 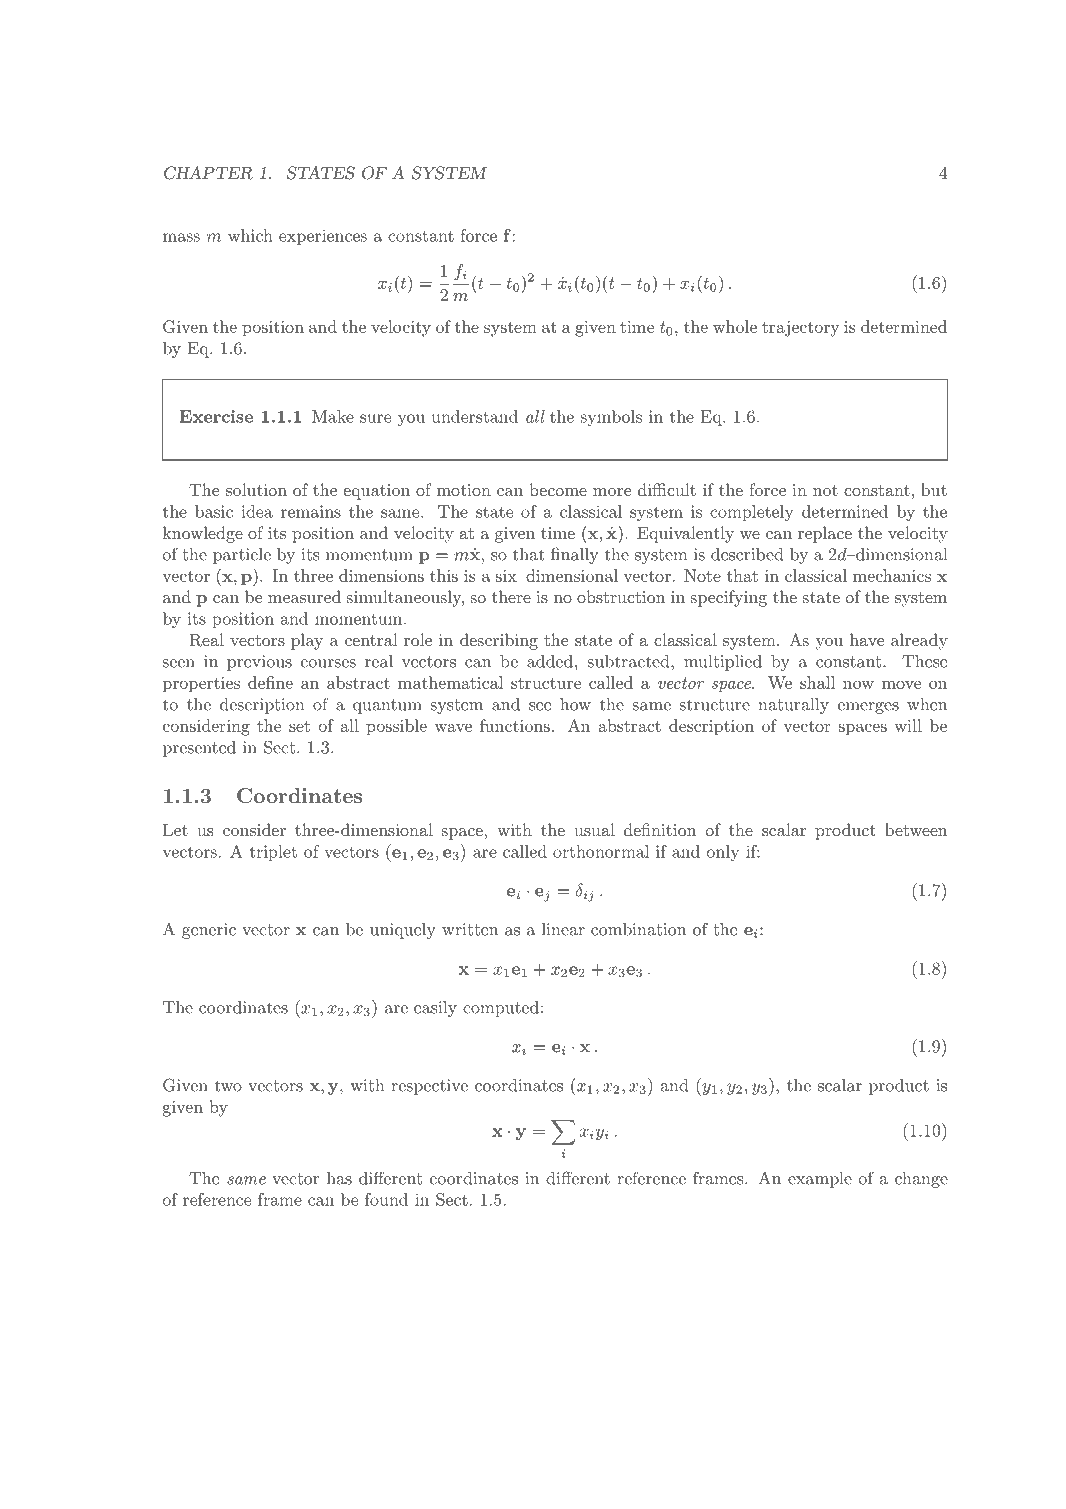 What do you see at coordinates (429, 1087) in the page?
I see `respective` at bounding box center [429, 1087].
